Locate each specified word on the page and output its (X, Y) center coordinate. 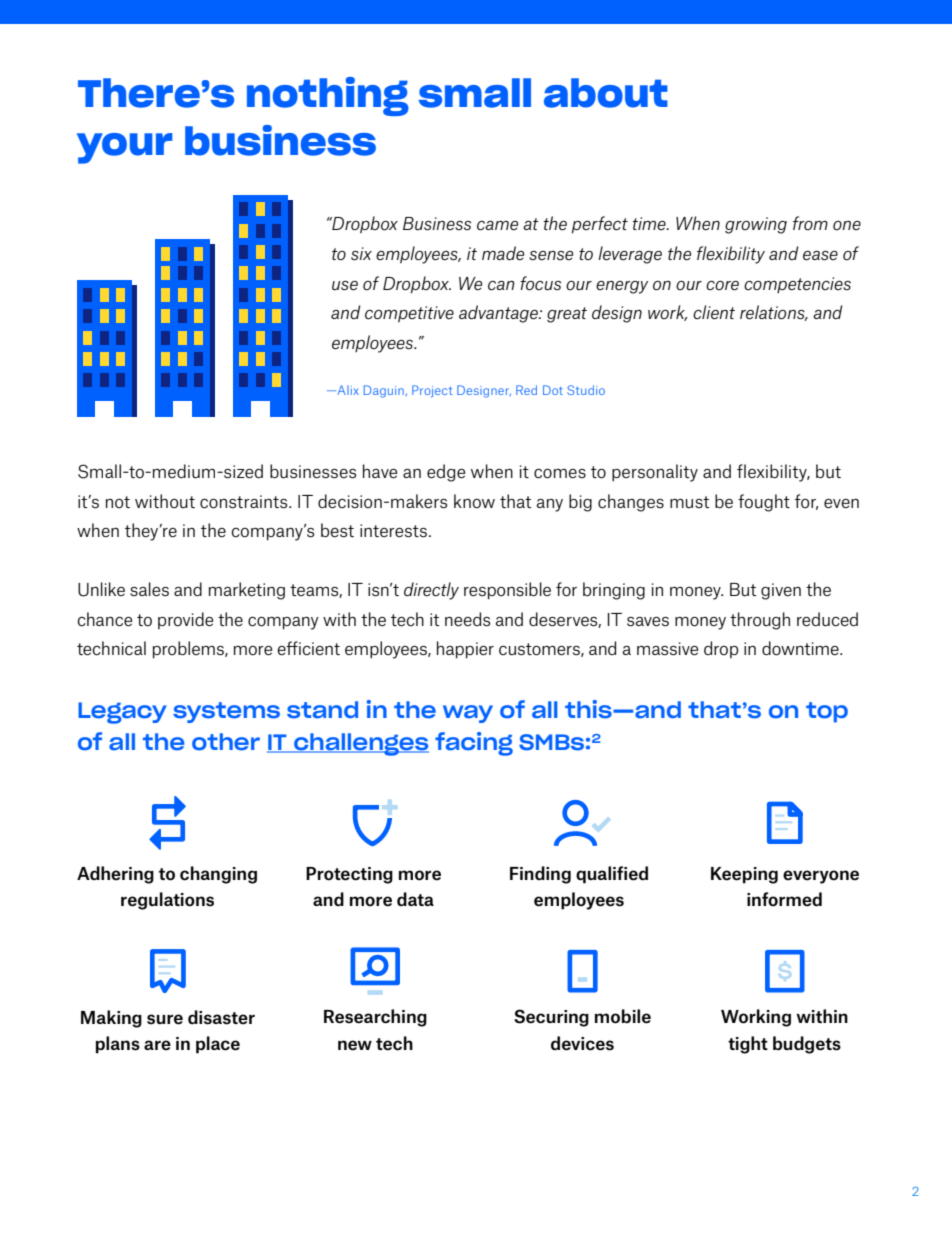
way (468, 714)
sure (165, 1019)
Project (432, 391)
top (827, 712)
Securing (551, 1018)
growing (756, 225)
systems (226, 712)
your (125, 148)
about (606, 93)
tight (748, 1045)
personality (655, 473)
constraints (245, 502)
